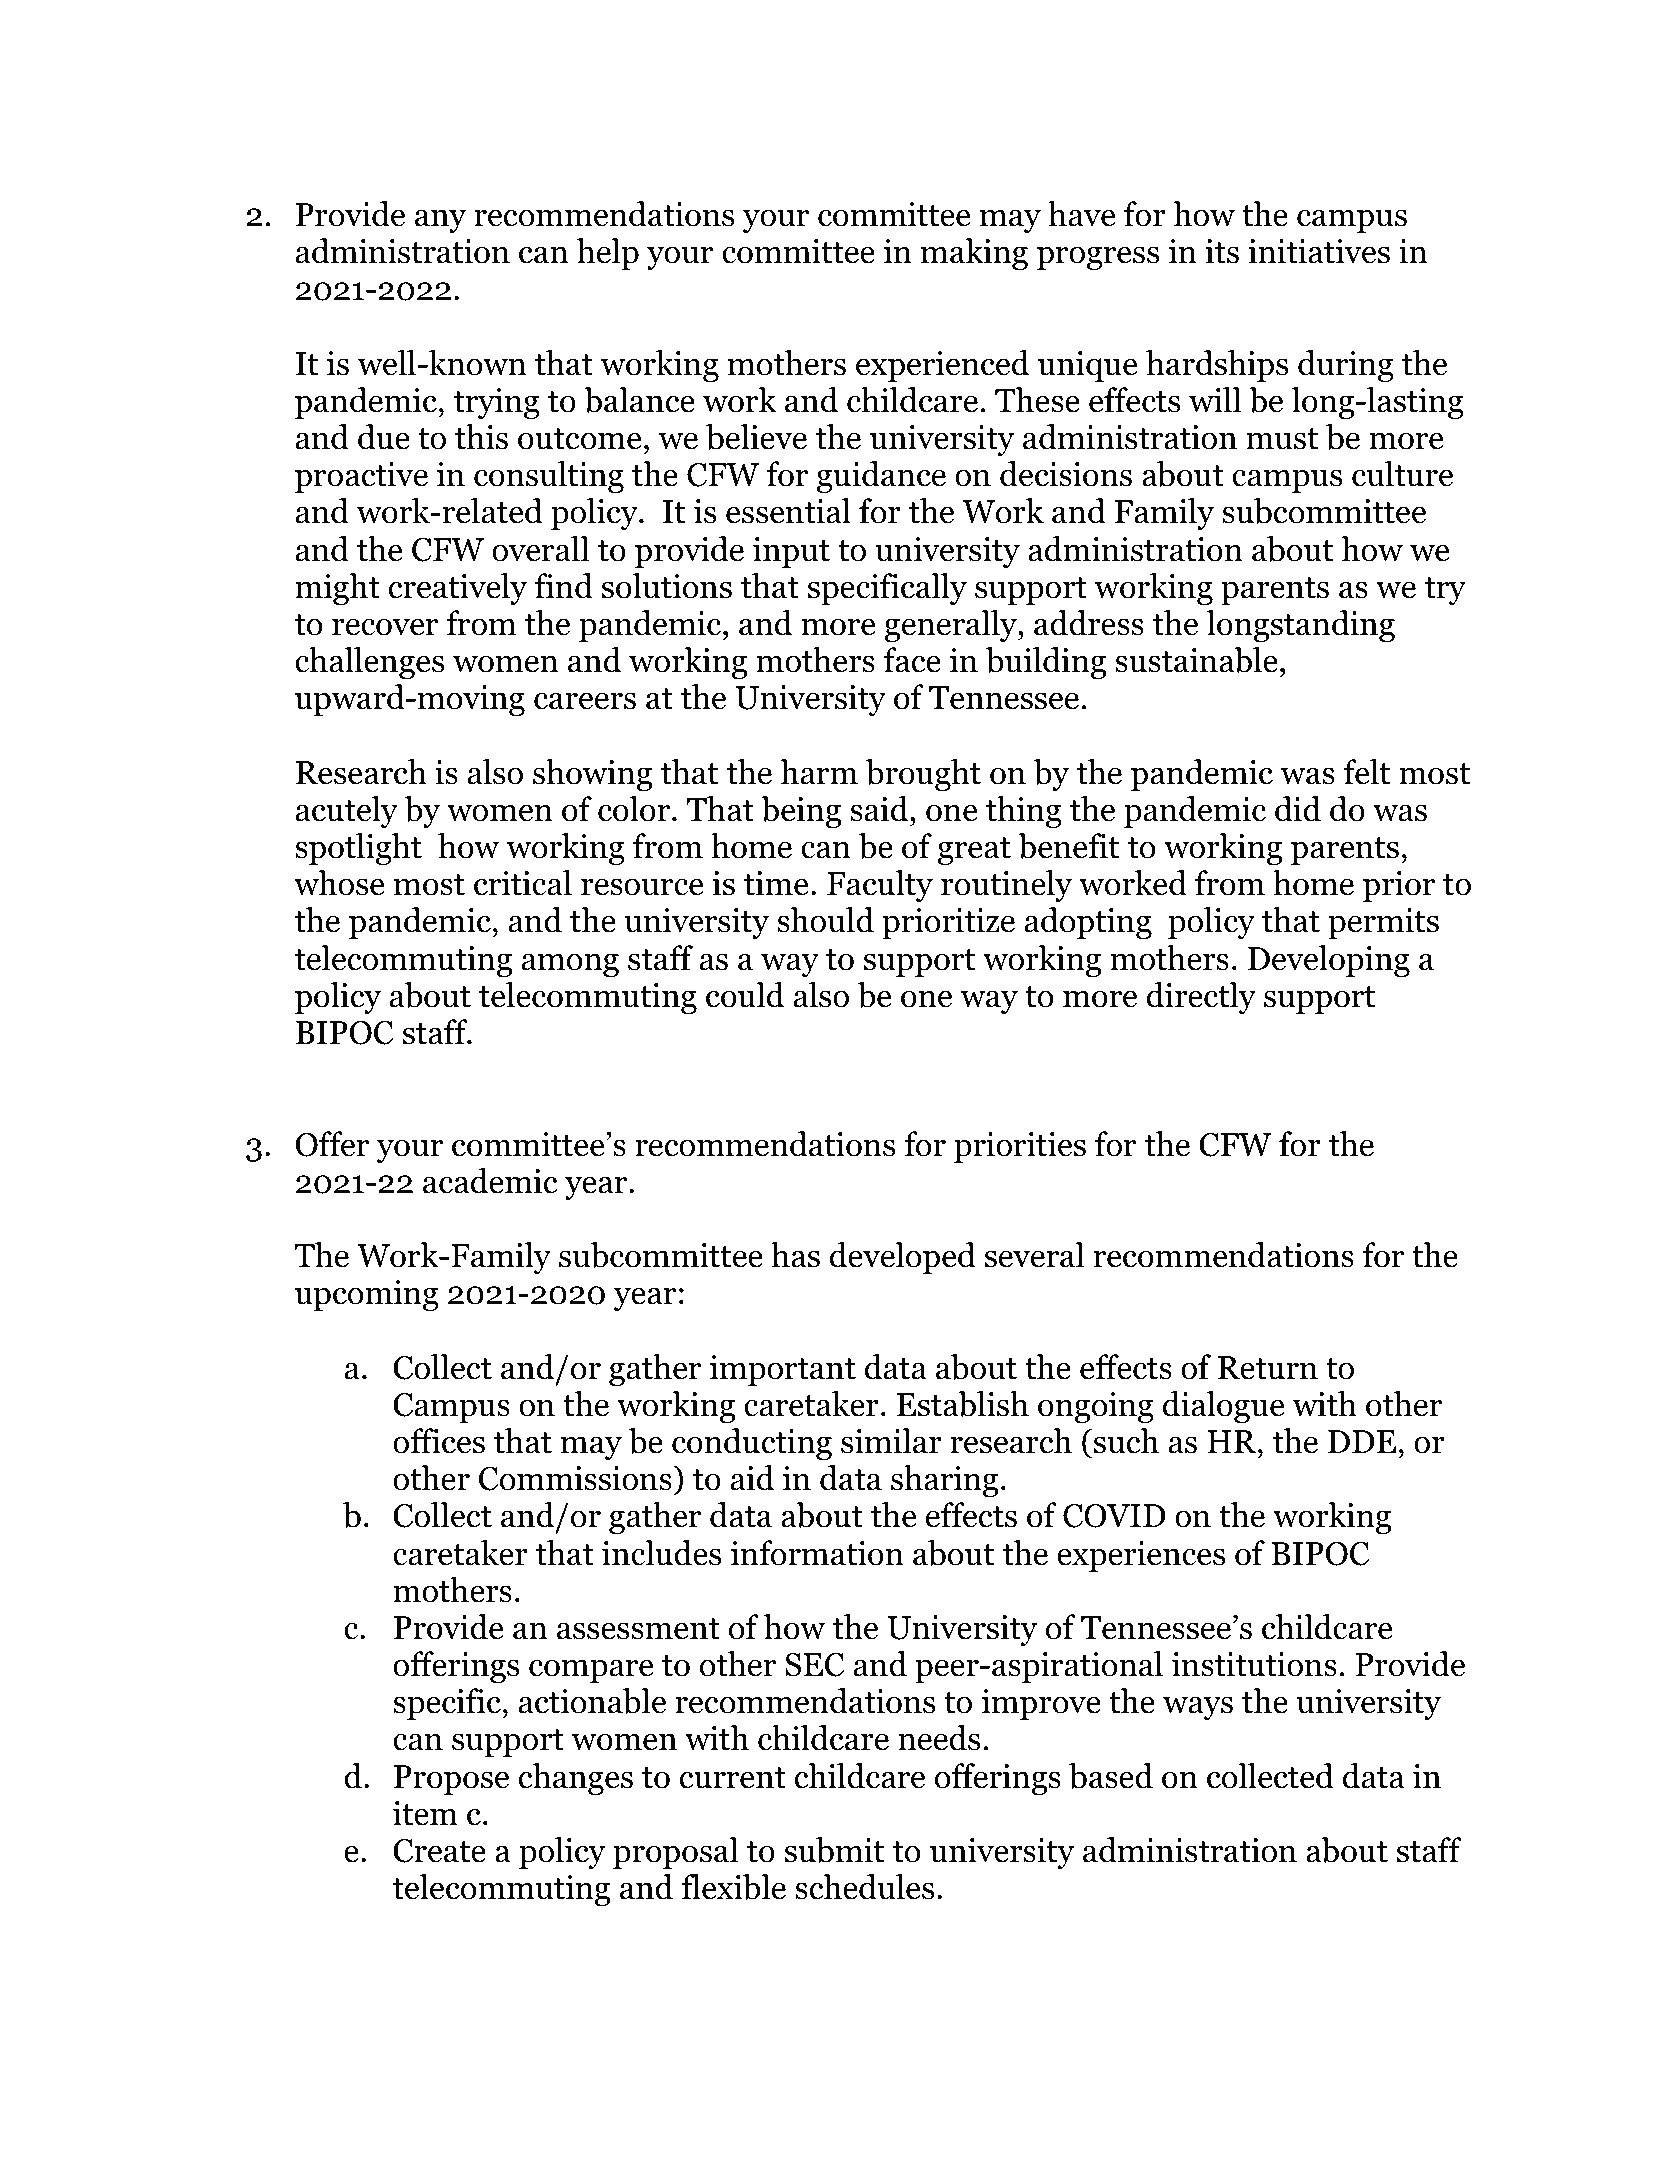  Describe the element at coordinates (974, 254) in the page. I see `making` at that location.
